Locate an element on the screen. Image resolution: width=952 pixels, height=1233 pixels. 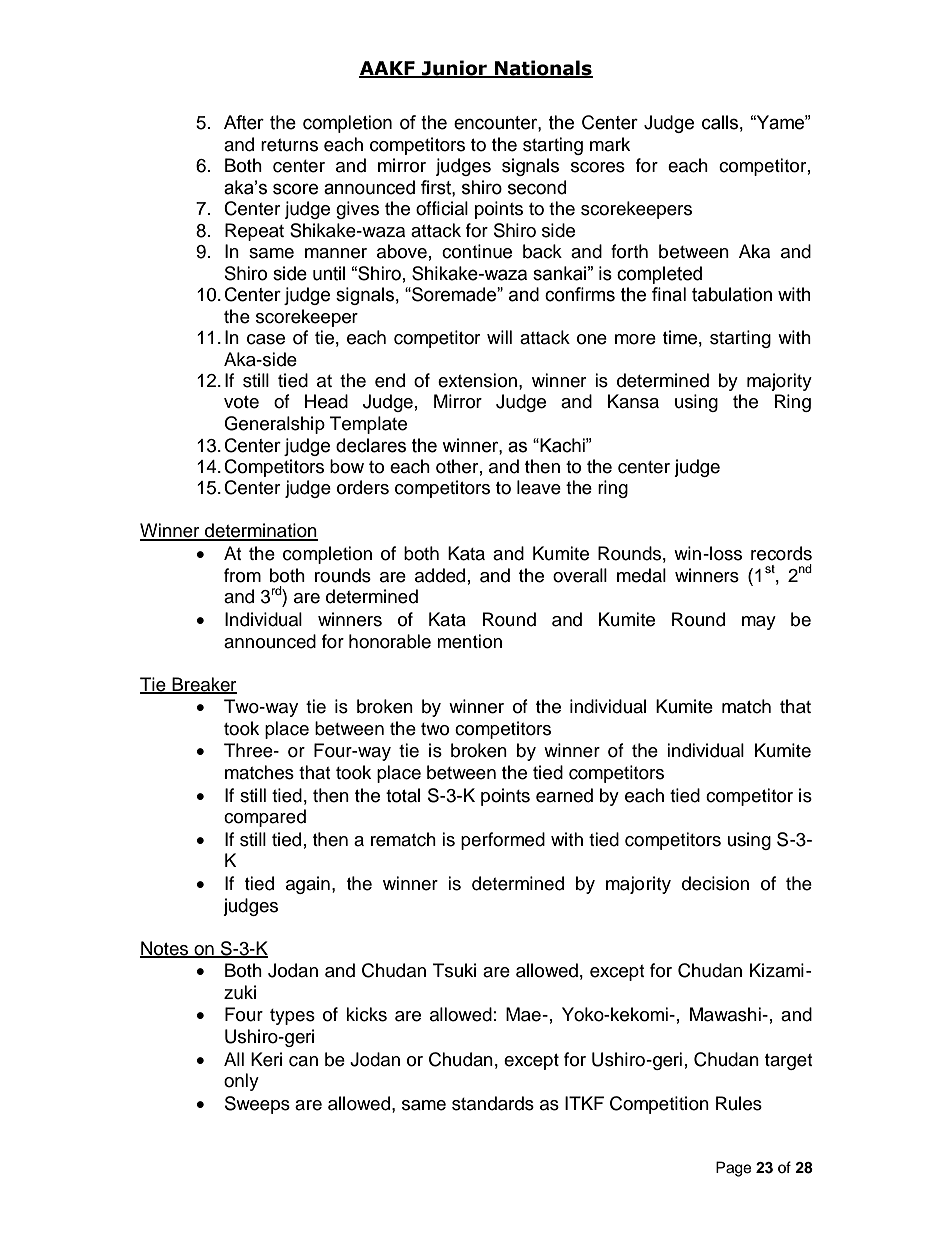
Page is located at coordinates (733, 1169).
